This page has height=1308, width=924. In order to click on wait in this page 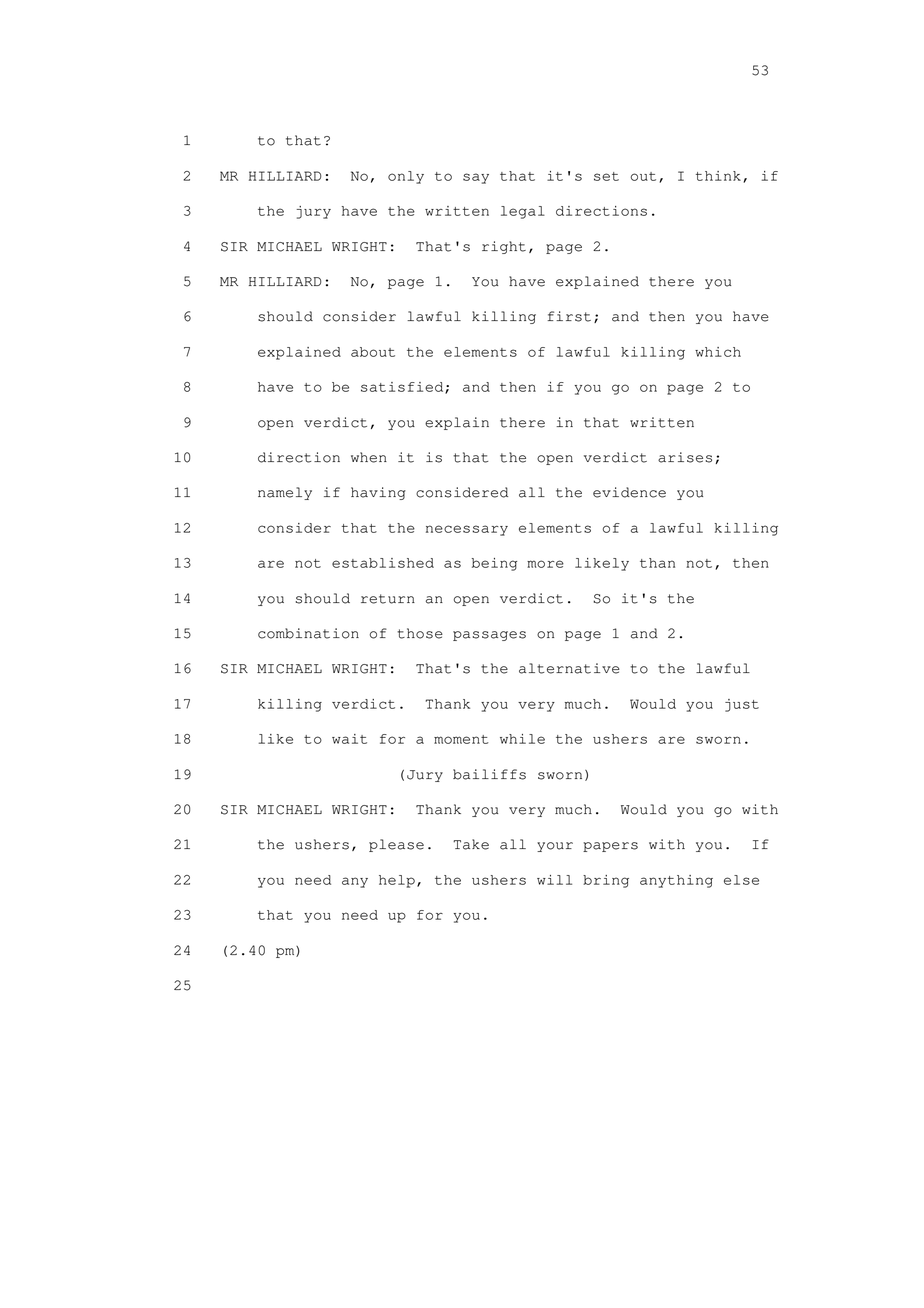, I will do `click(349, 739)`.
